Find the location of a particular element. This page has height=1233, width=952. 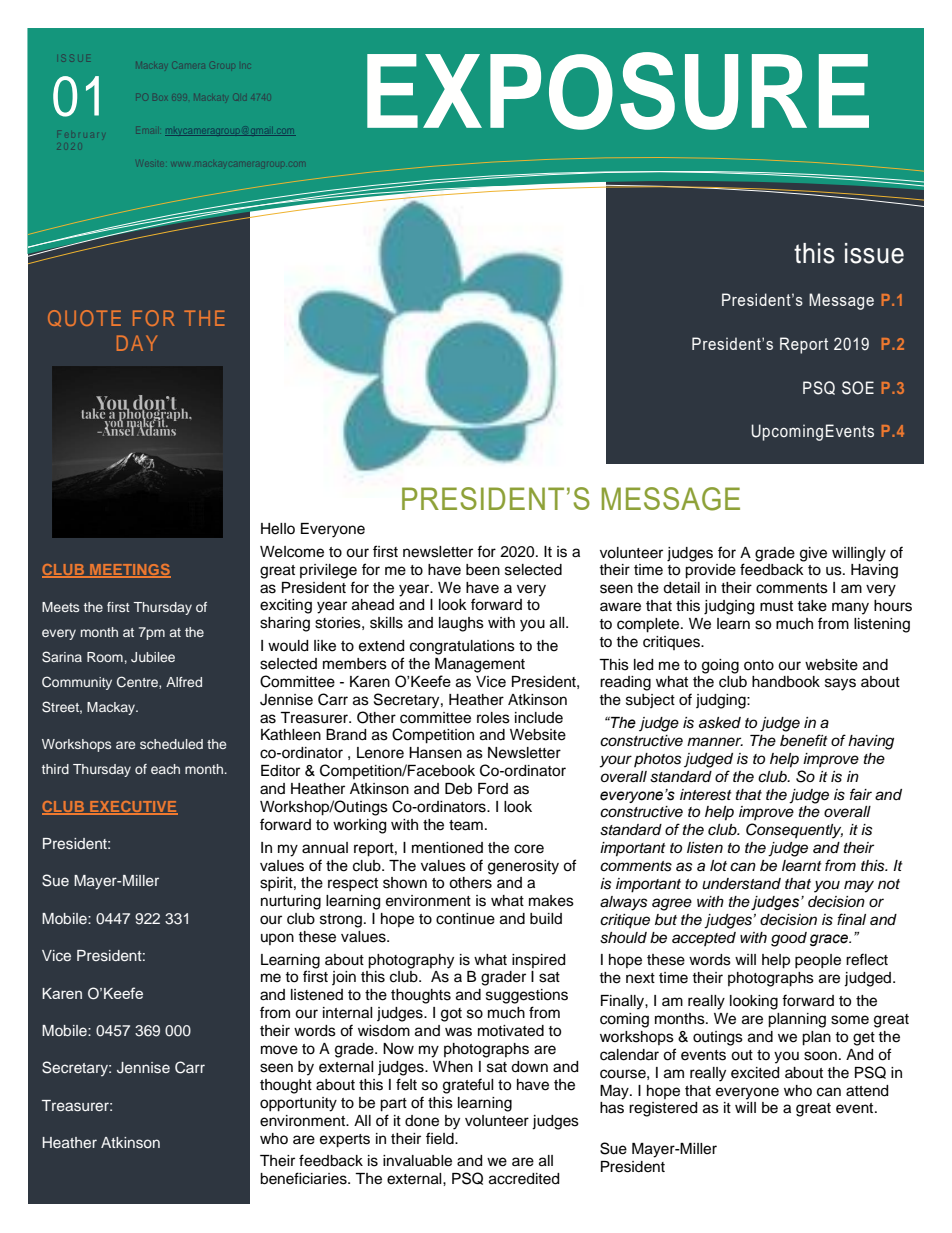

opportunity is located at coordinates (298, 1104).
